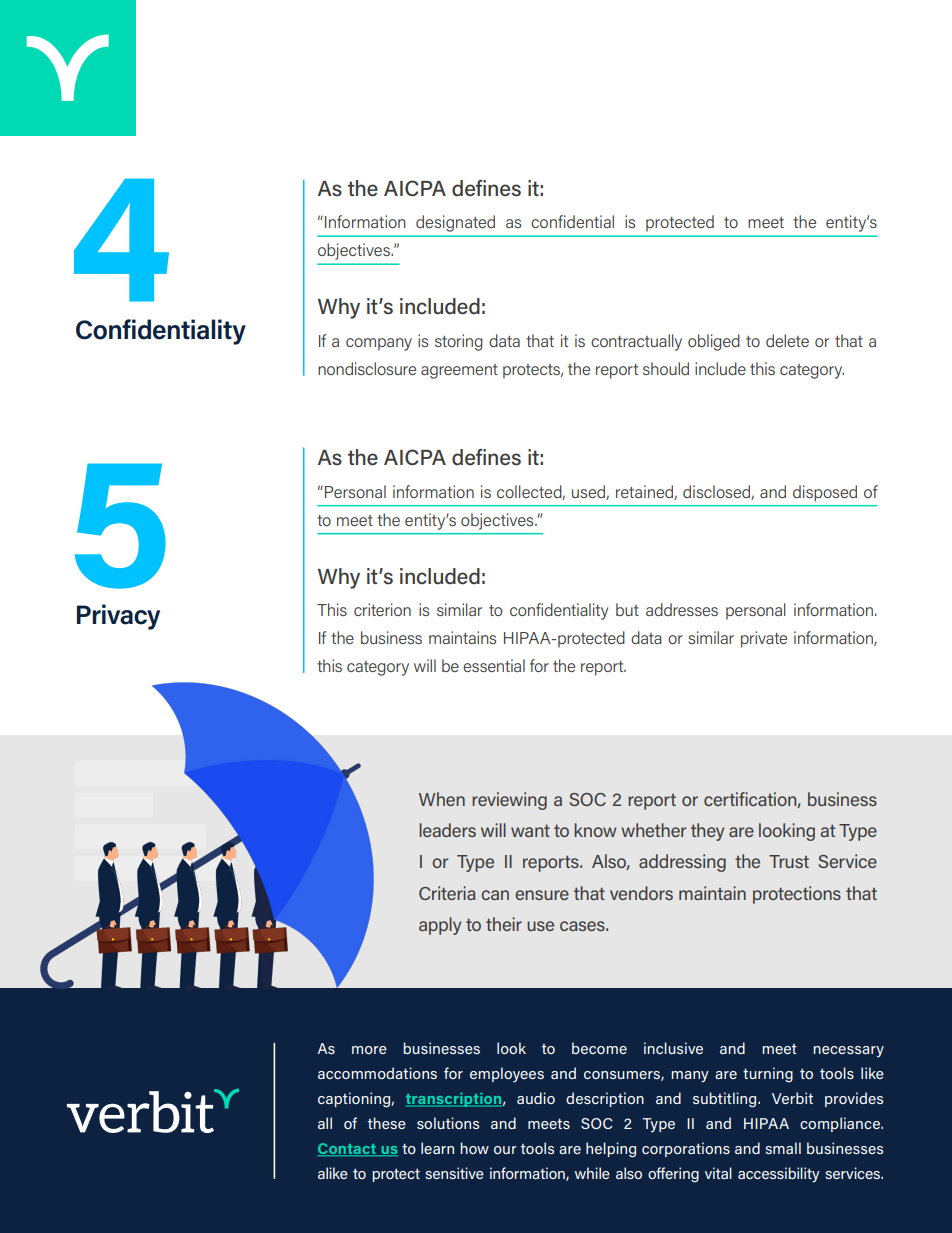 The width and height of the page is (952, 1233). I want to click on designated, so click(455, 223).
